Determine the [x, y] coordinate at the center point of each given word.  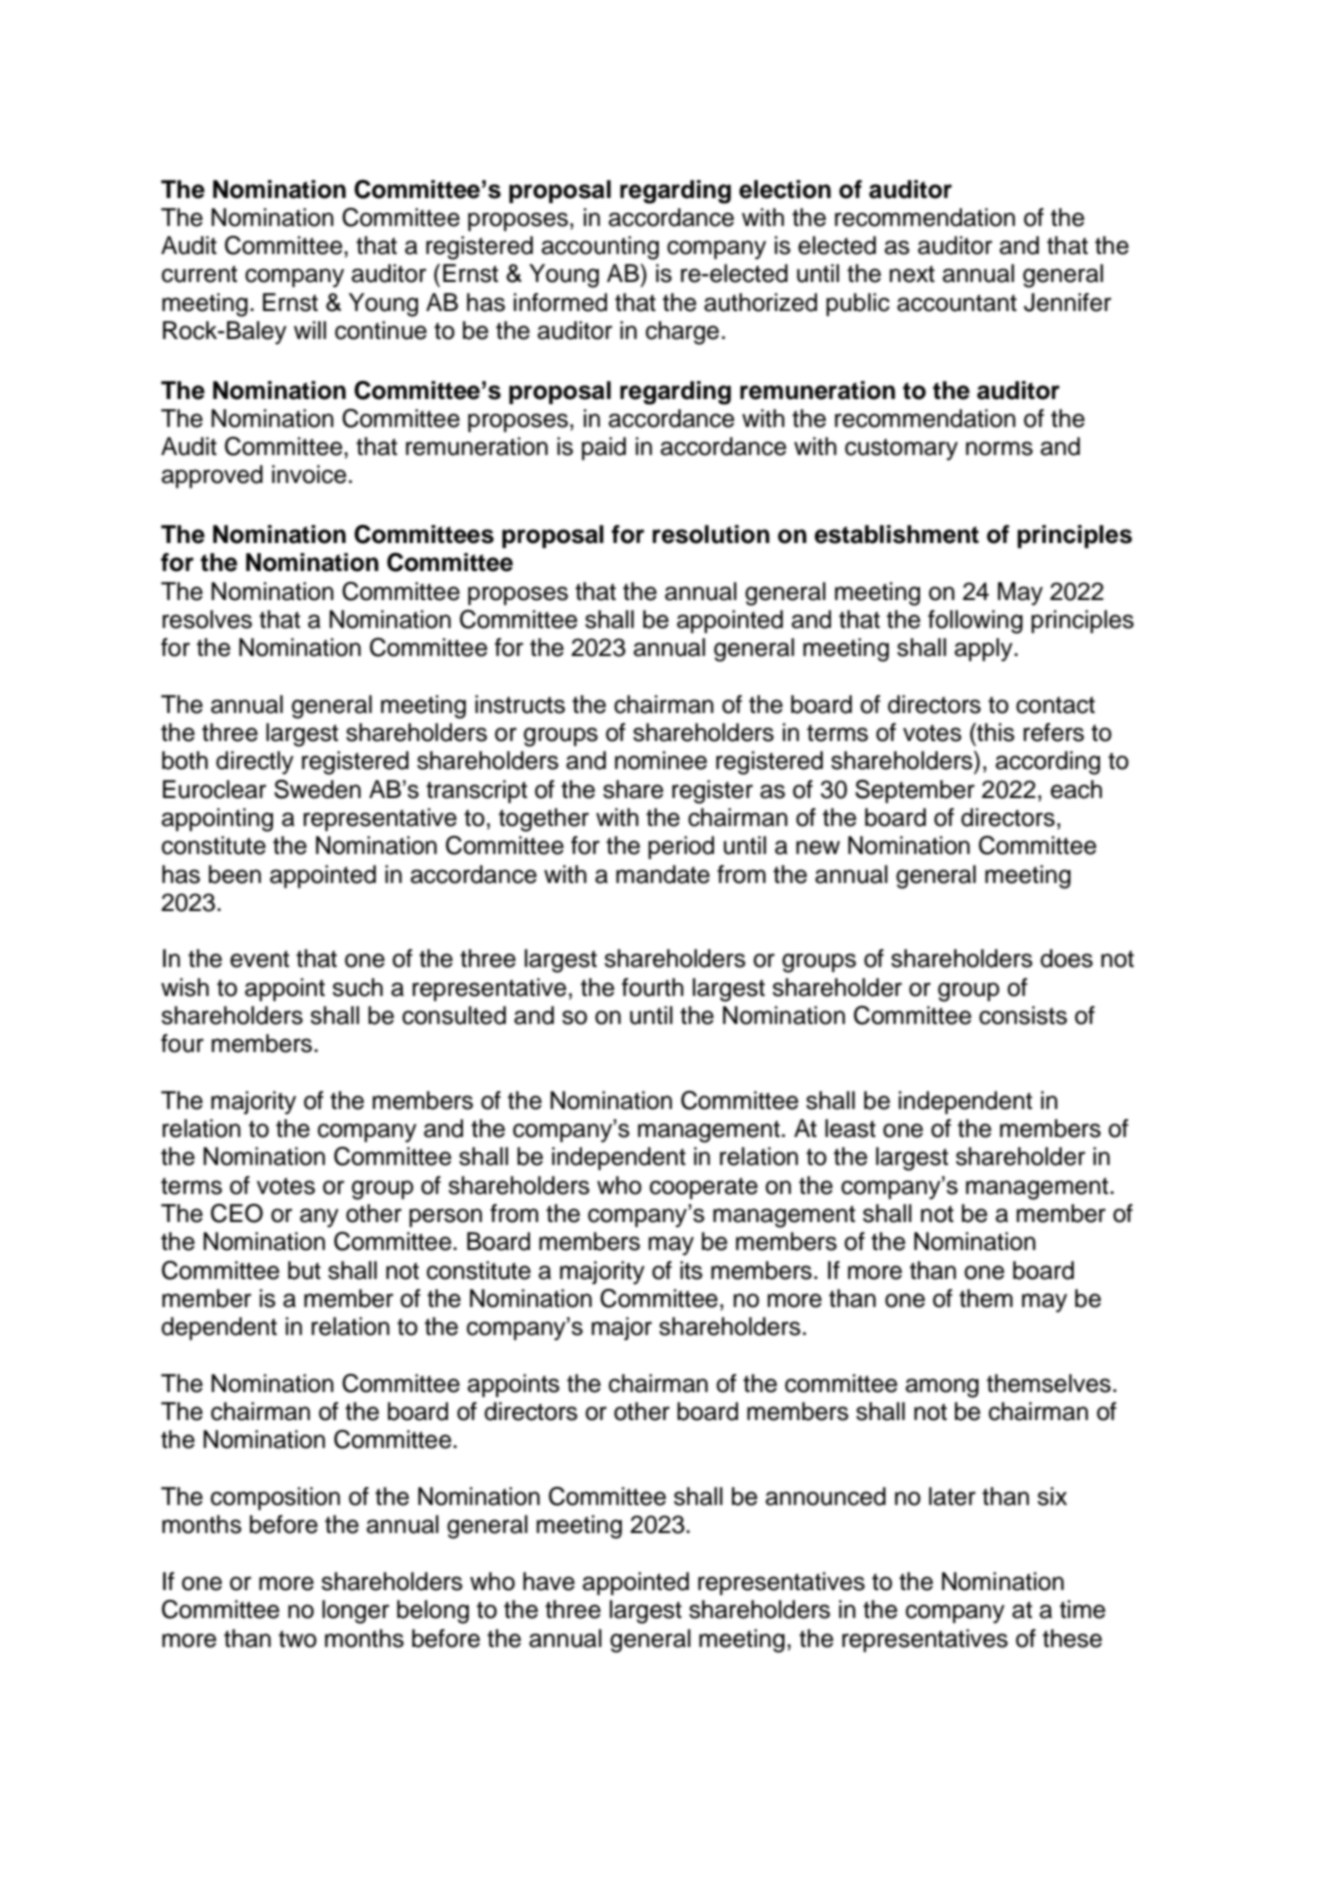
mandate [663, 874]
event [259, 959]
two [298, 1639]
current [199, 274]
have [549, 1581]
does [1066, 958]
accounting [600, 248]
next [912, 274]
